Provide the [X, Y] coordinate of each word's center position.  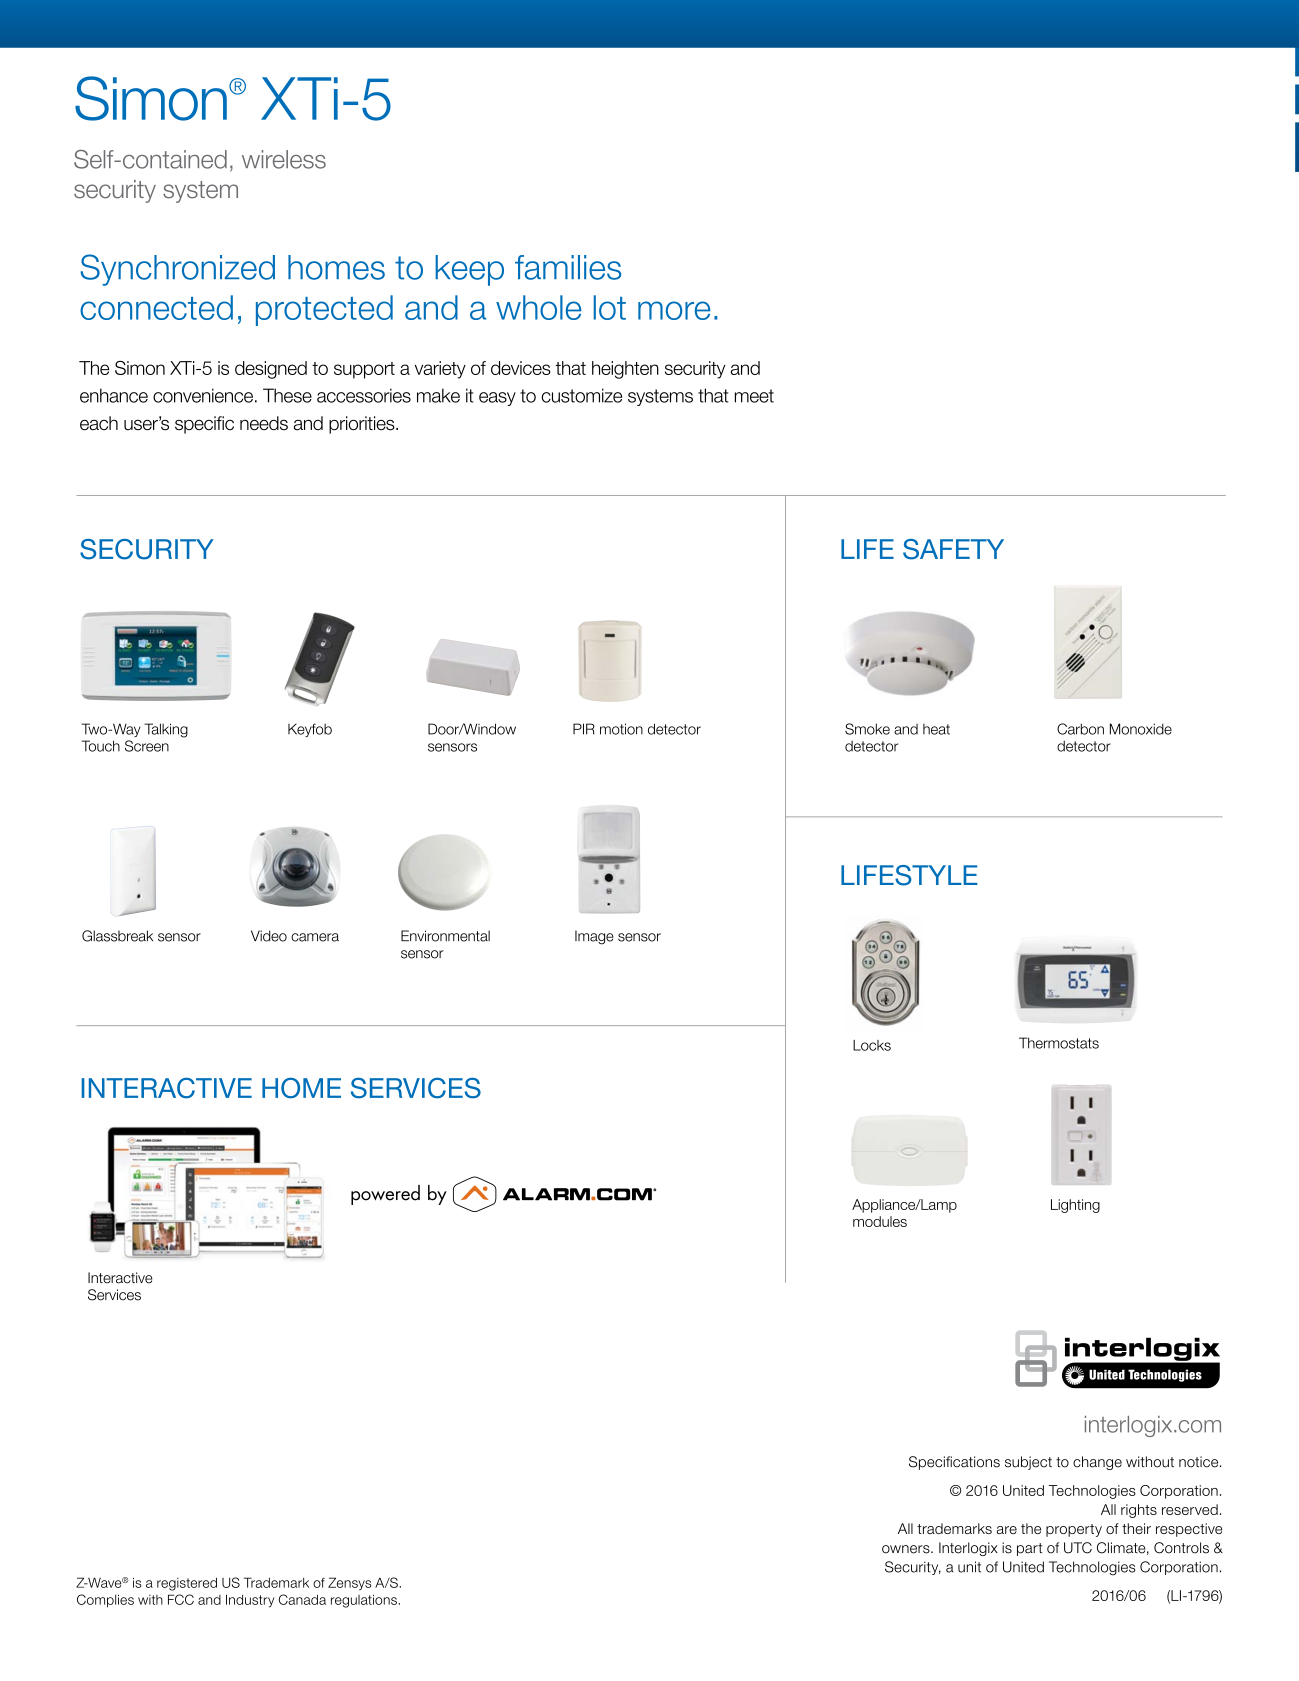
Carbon [1080, 729]
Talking [166, 730]
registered [187, 1584]
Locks [872, 1045]
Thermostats [1059, 1043]
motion [621, 729]
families [568, 267]
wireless [284, 159]
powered [385, 1195]
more [674, 310]
